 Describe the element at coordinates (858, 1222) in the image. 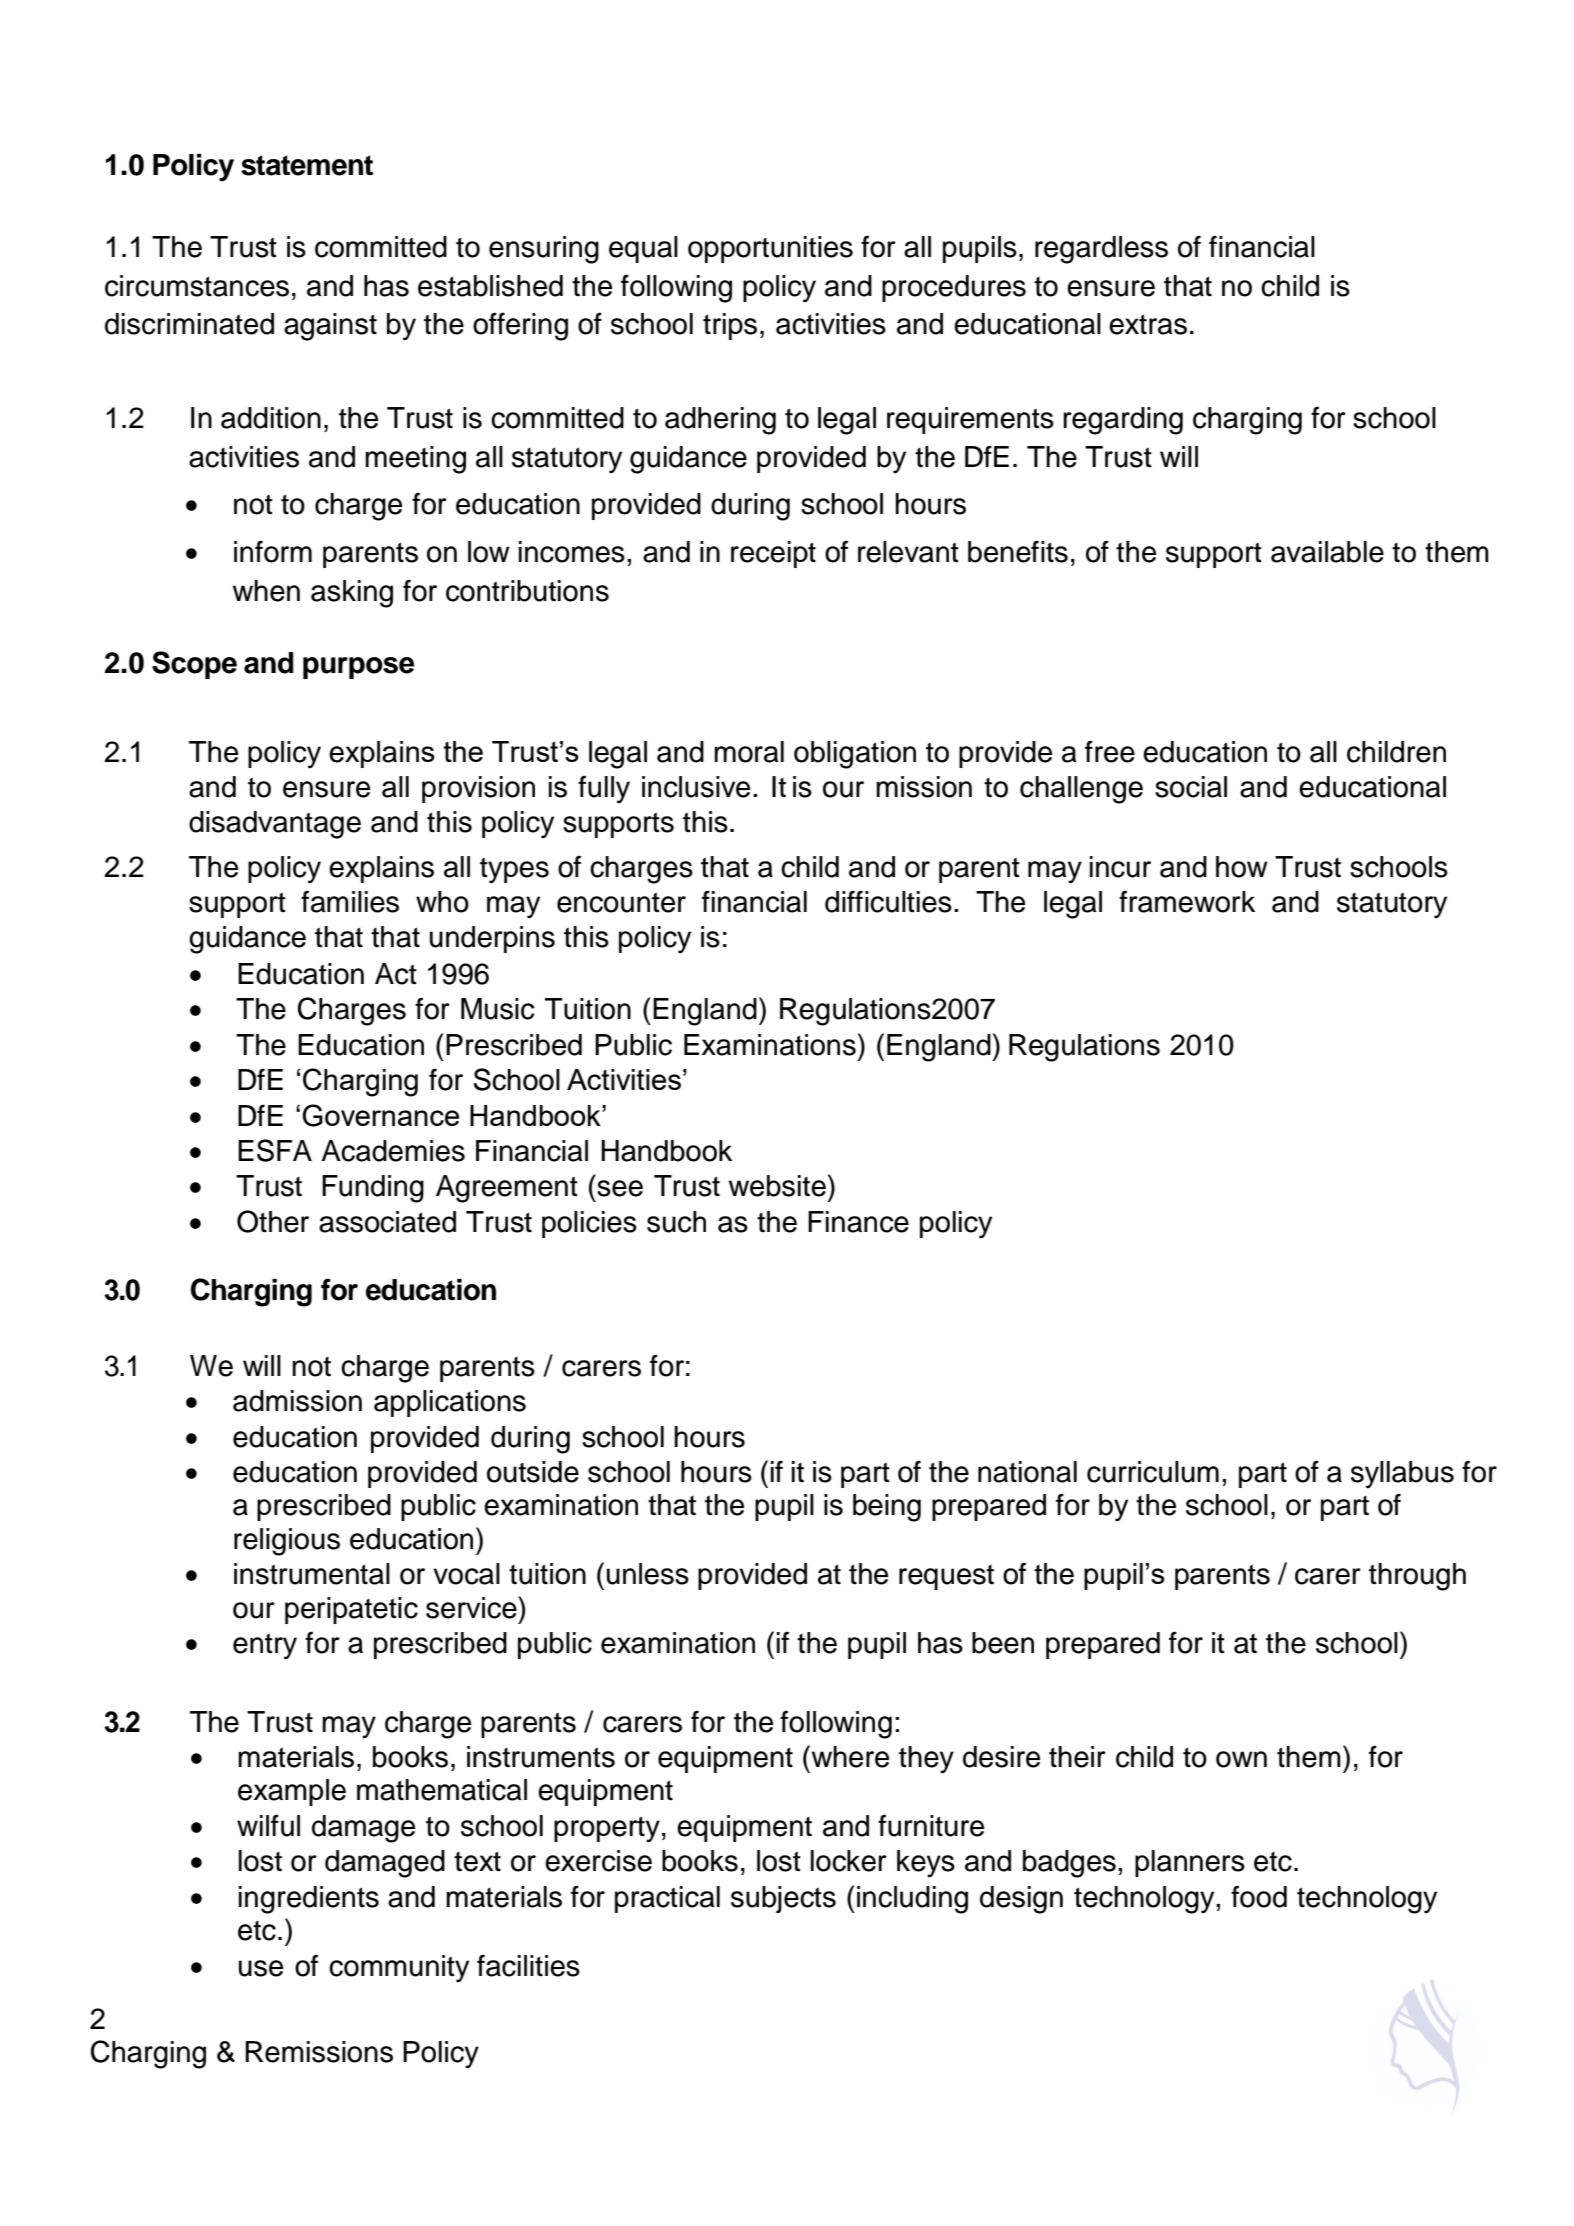

I see `Finance` at that location.
